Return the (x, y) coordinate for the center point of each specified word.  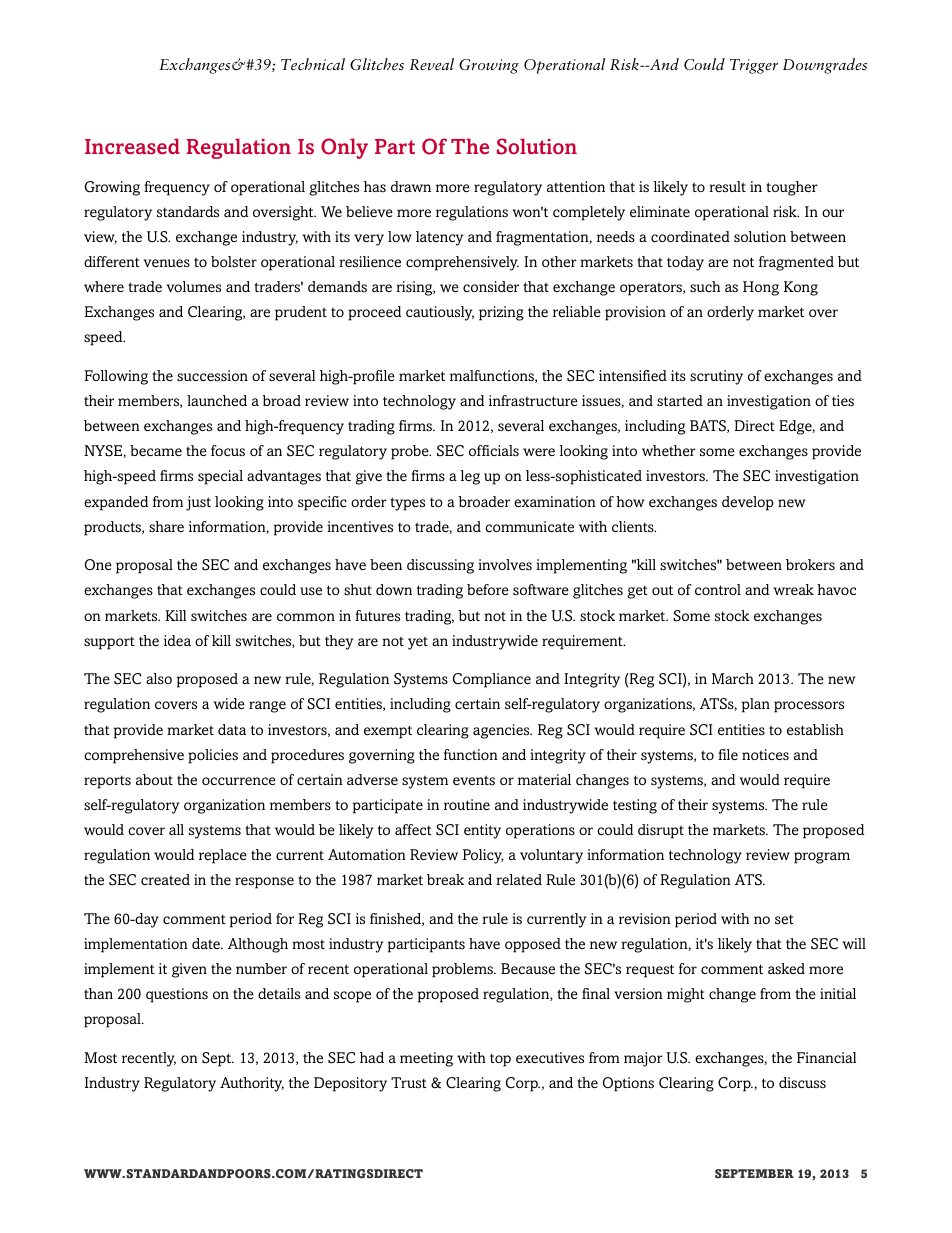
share (166, 526)
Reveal (431, 64)
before (488, 589)
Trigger (754, 66)
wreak (794, 589)
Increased (132, 146)
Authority (252, 1084)
